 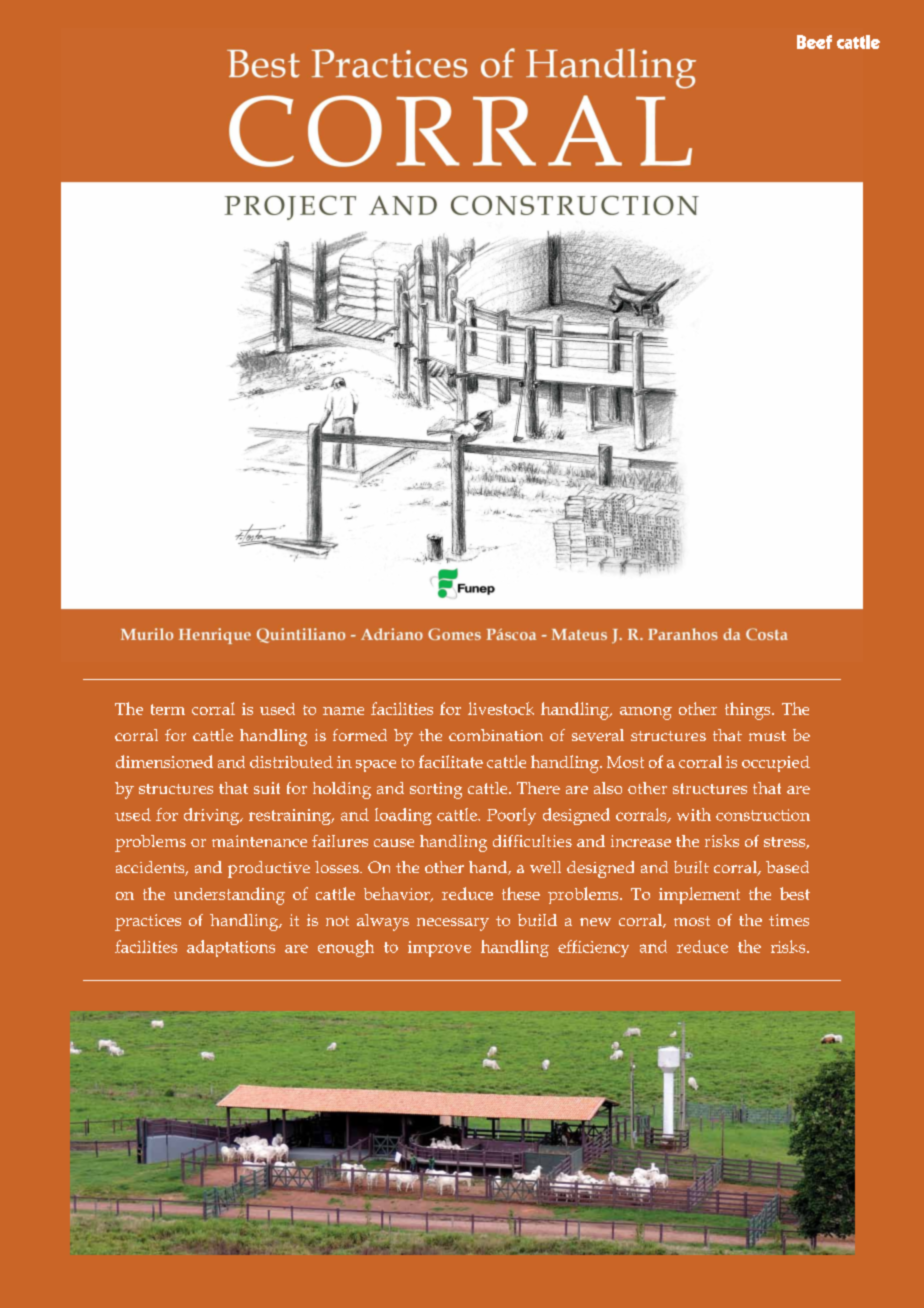 I want to click on name, so click(x=343, y=711).
